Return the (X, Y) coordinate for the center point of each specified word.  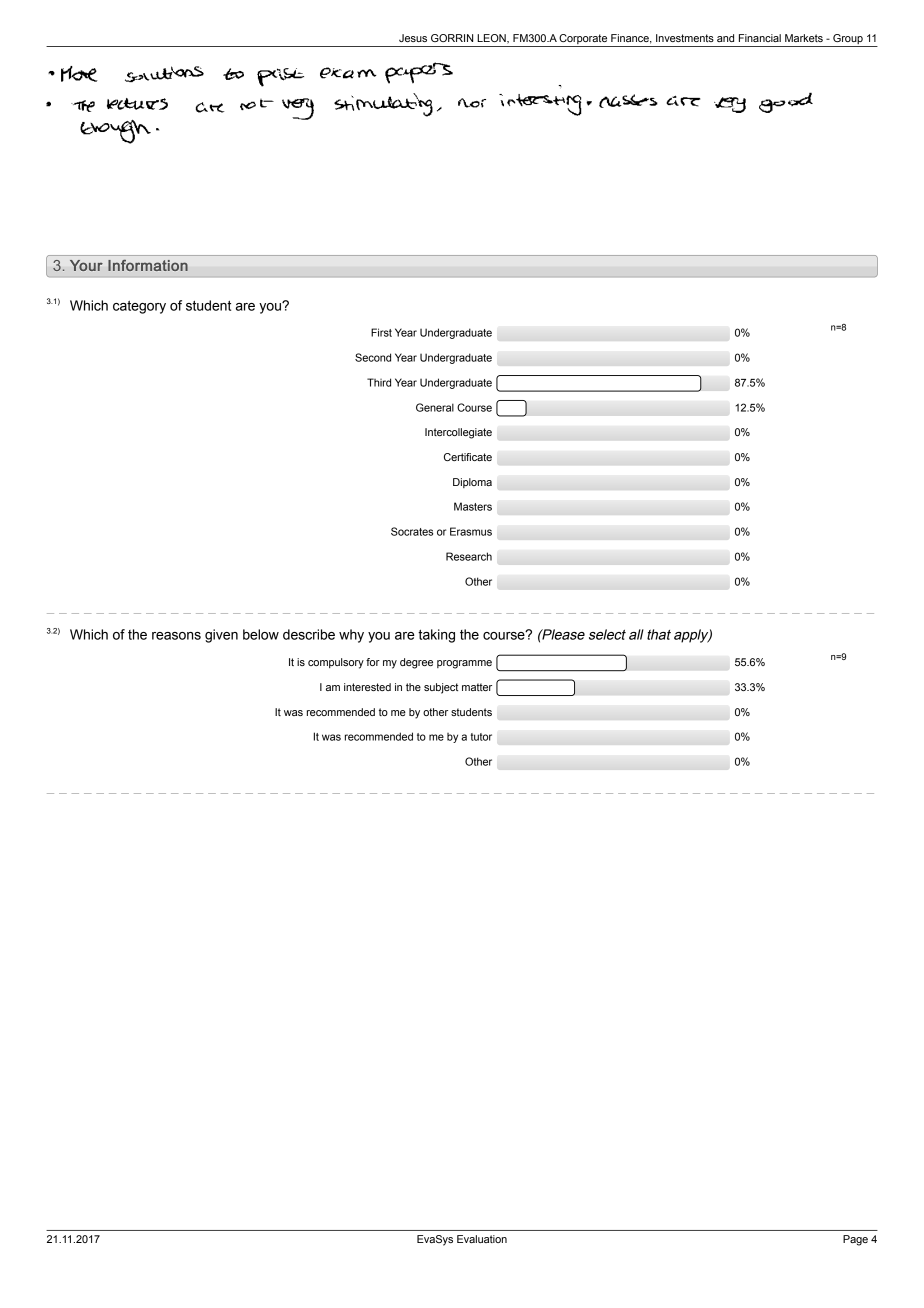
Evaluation (482, 1239)
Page (855, 1240)
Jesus (413, 38)
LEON (492, 39)
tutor (481, 737)
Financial (760, 38)
